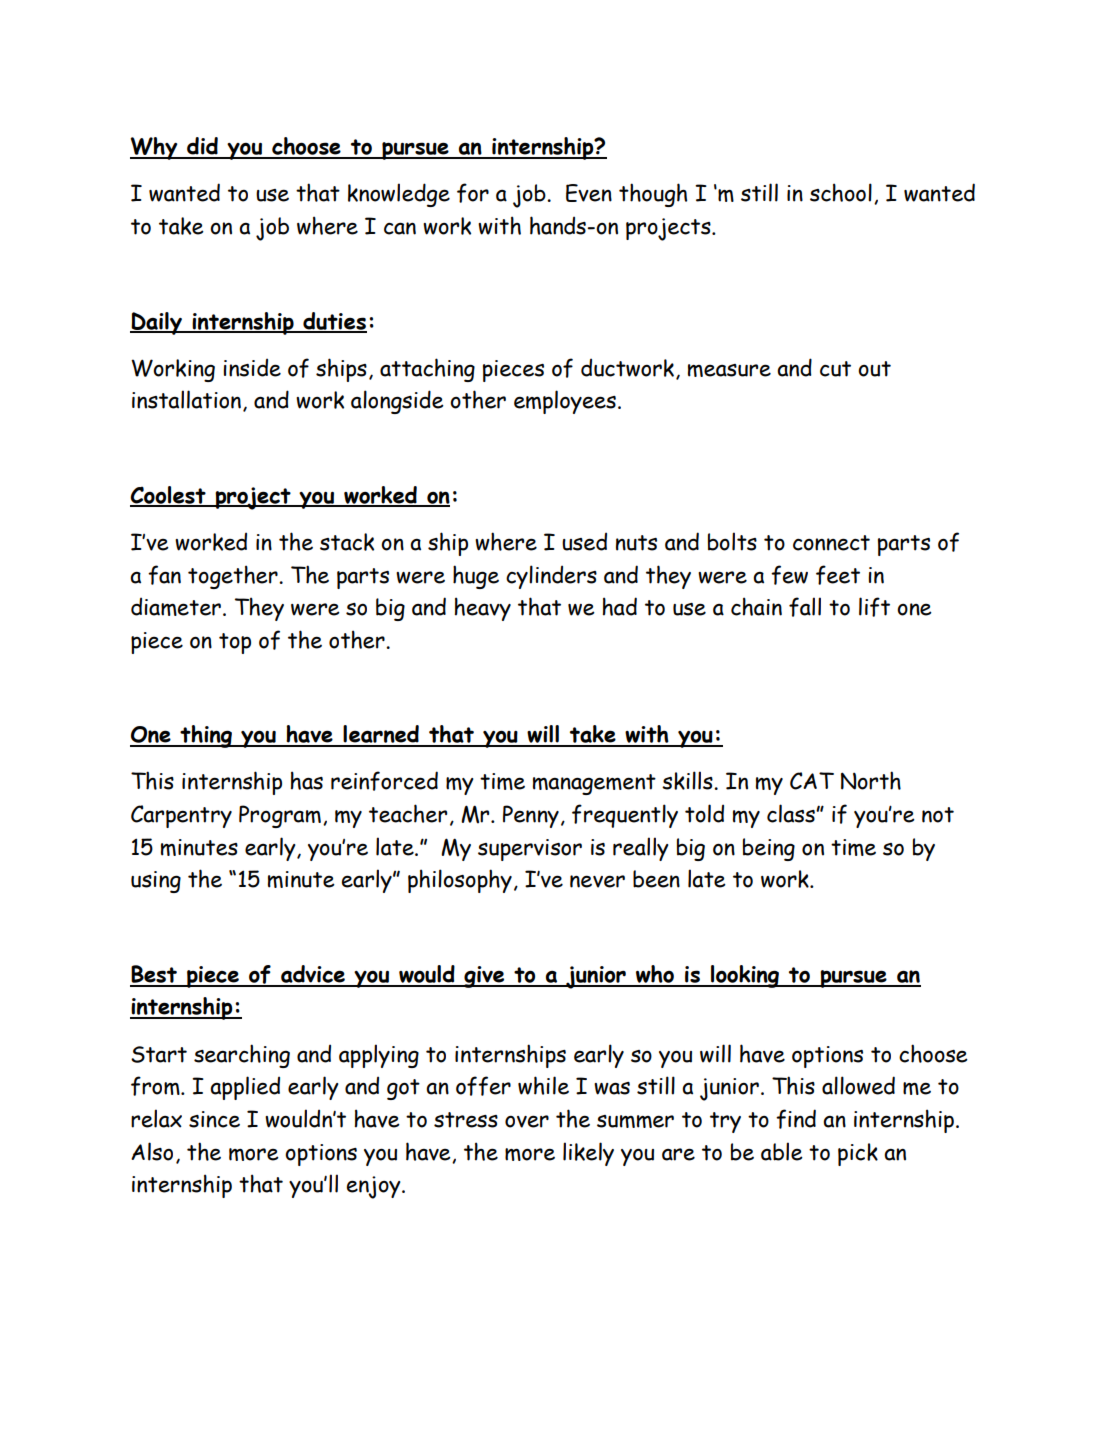 This image has width=1108, height=1434. What do you see at coordinates (565, 402) in the image?
I see `employees` at bounding box center [565, 402].
